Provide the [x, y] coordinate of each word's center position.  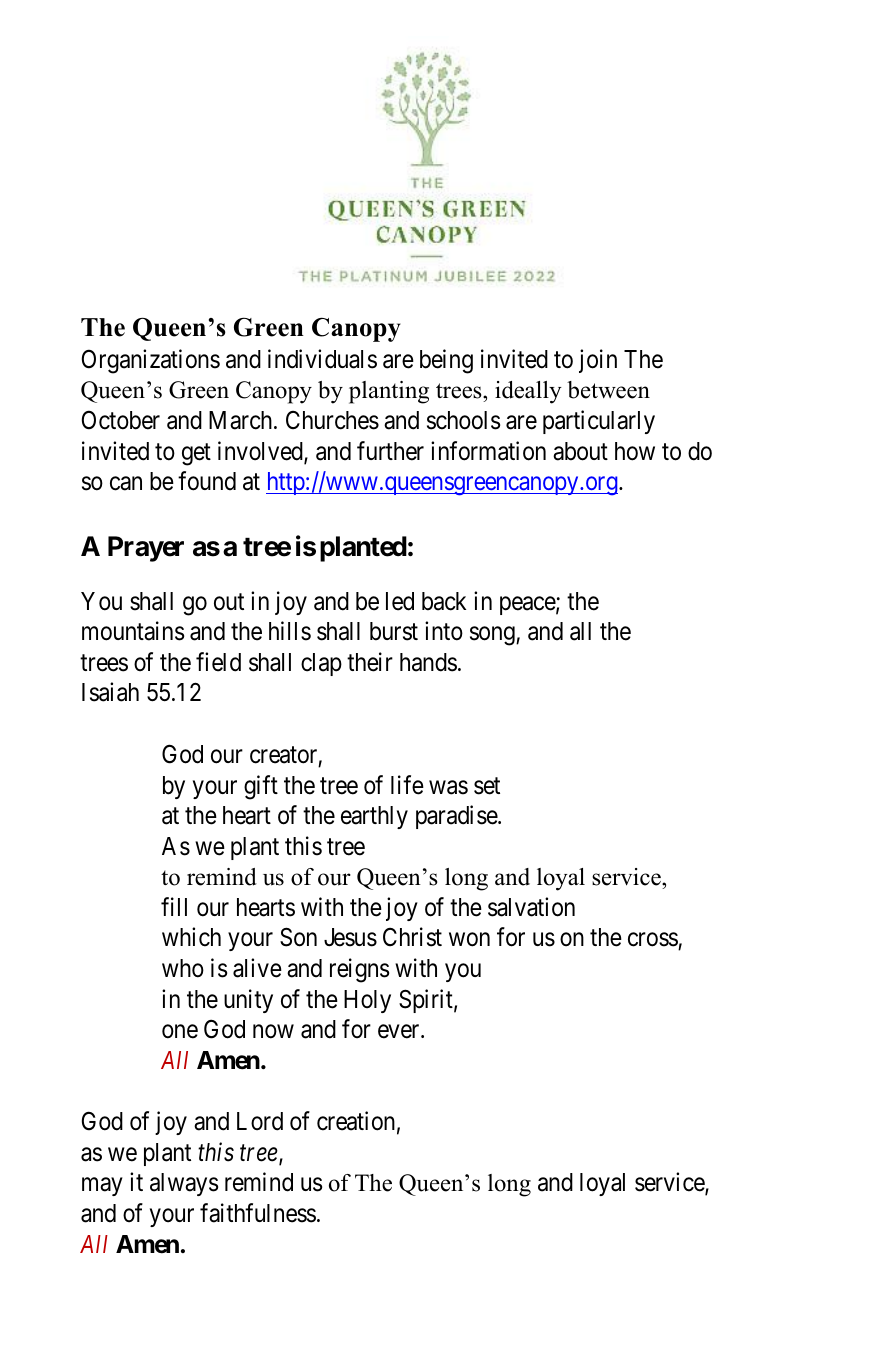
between [608, 390]
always [184, 1184]
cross [653, 941]
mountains [133, 631]
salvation [531, 907]
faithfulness [258, 1213]
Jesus [350, 937]
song [493, 636]
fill [174, 906]
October [121, 420]
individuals [322, 359]
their [370, 662]
